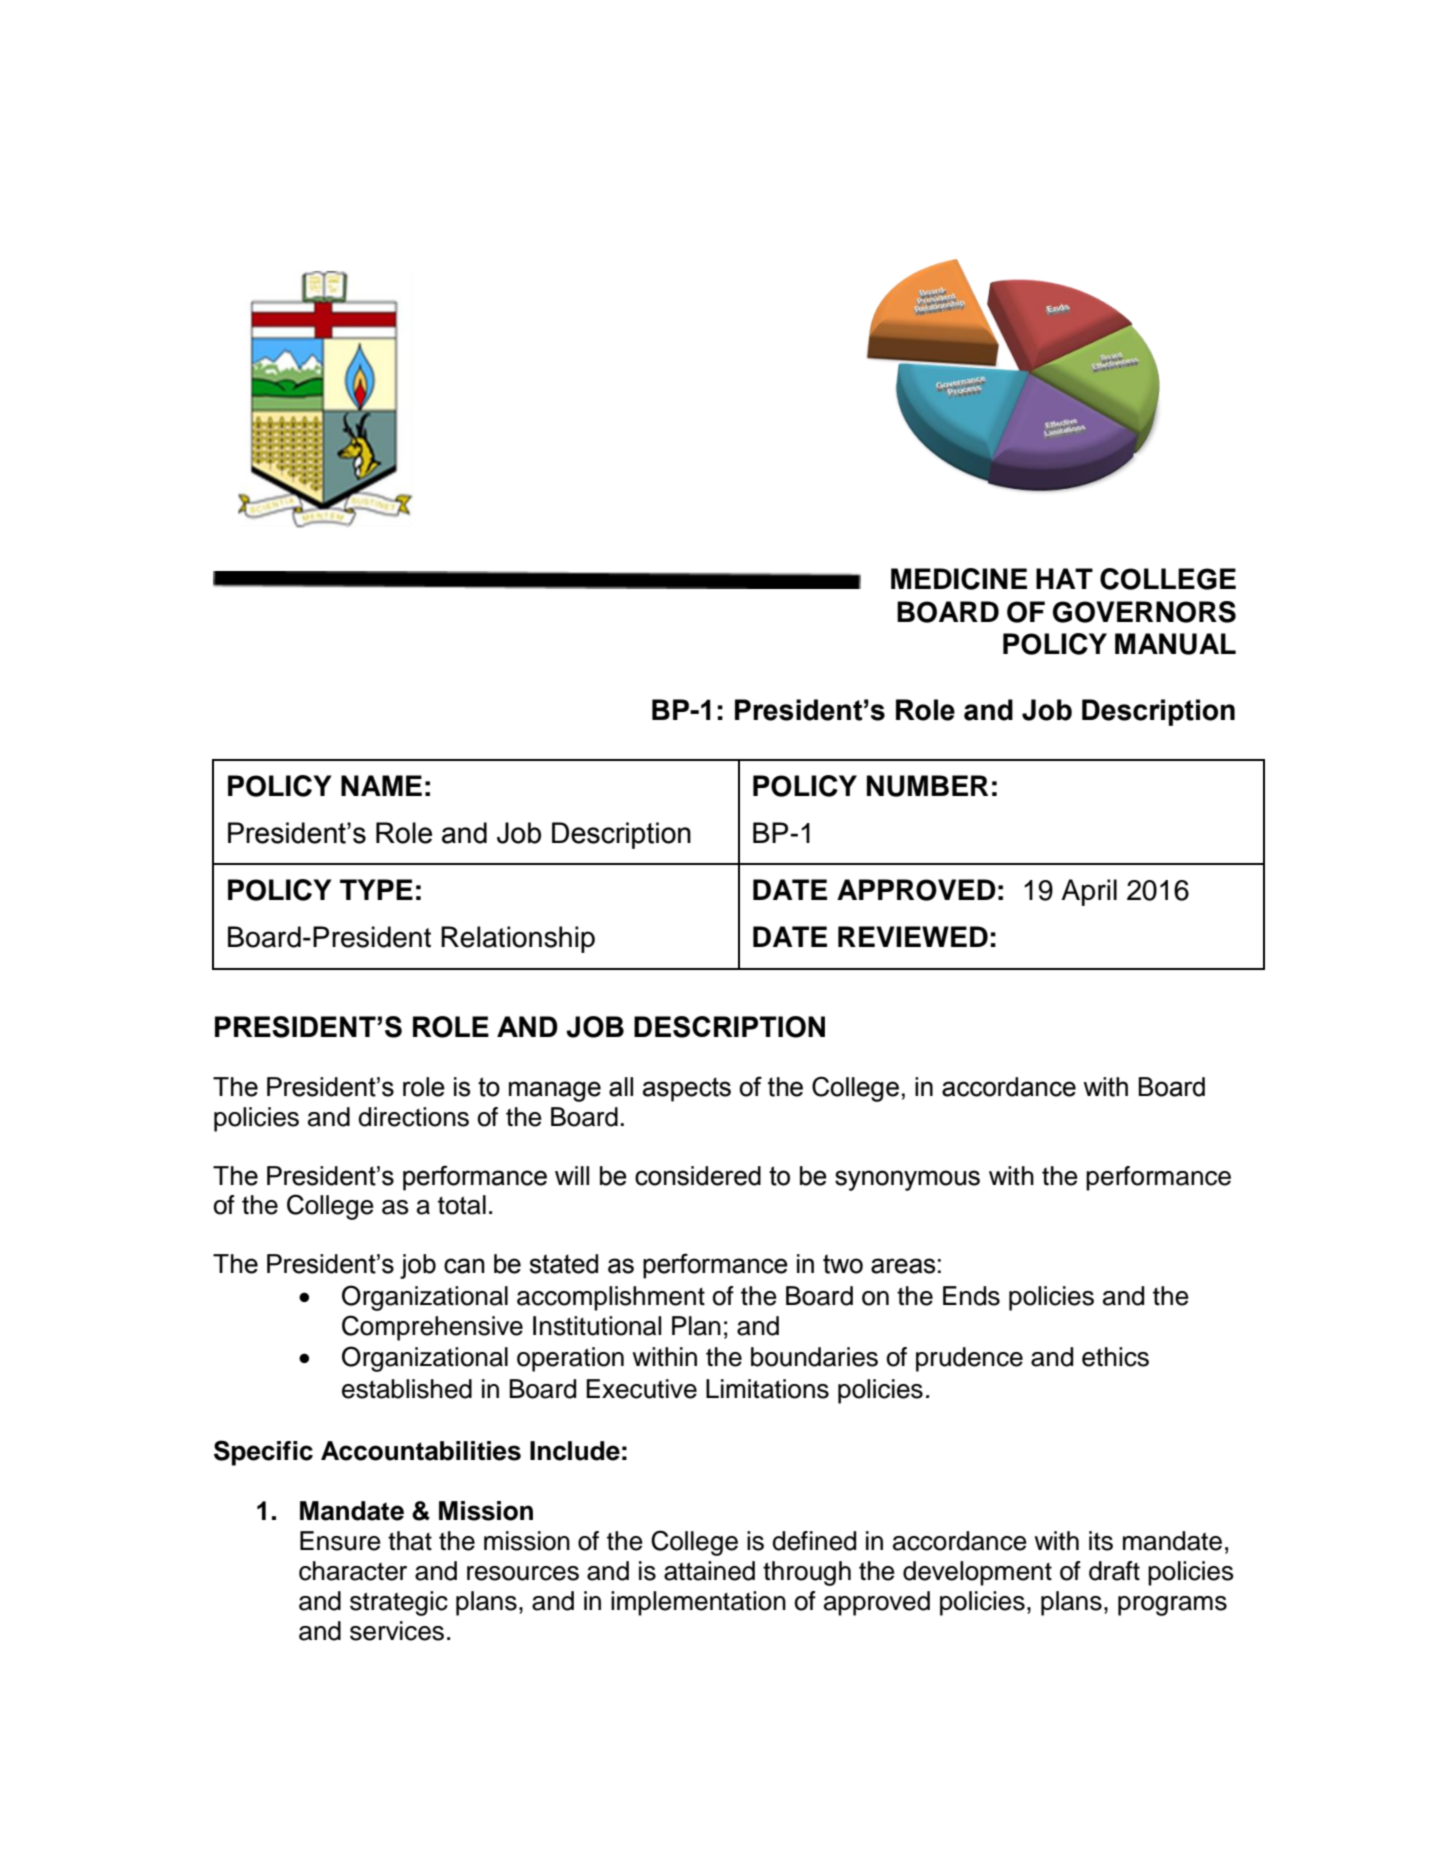 The width and height of the image is (1450, 1876). I want to click on synonymous, so click(907, 1180).
